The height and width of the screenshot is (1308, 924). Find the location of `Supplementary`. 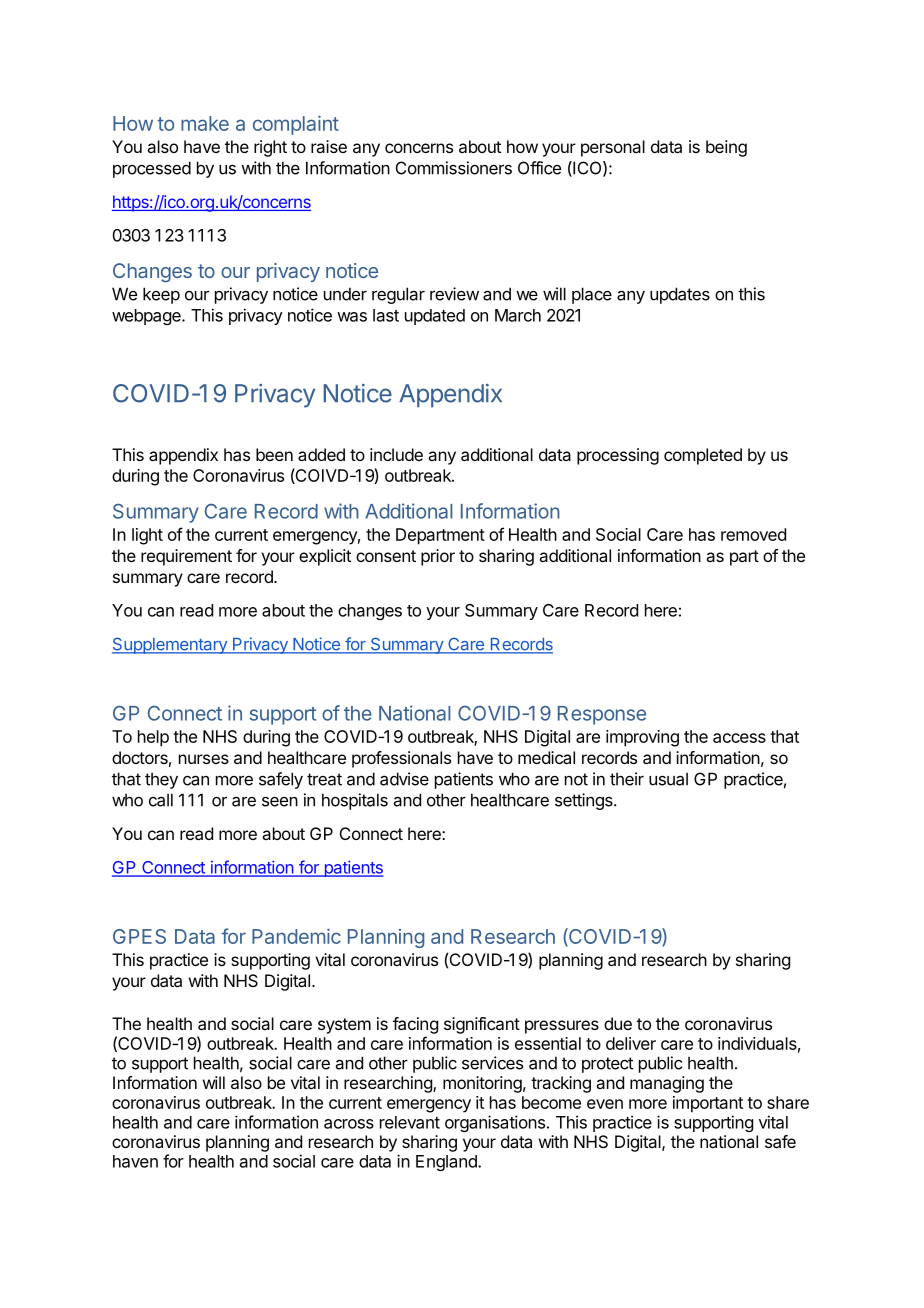

Supplementary is located at coordinates (170, 645).
